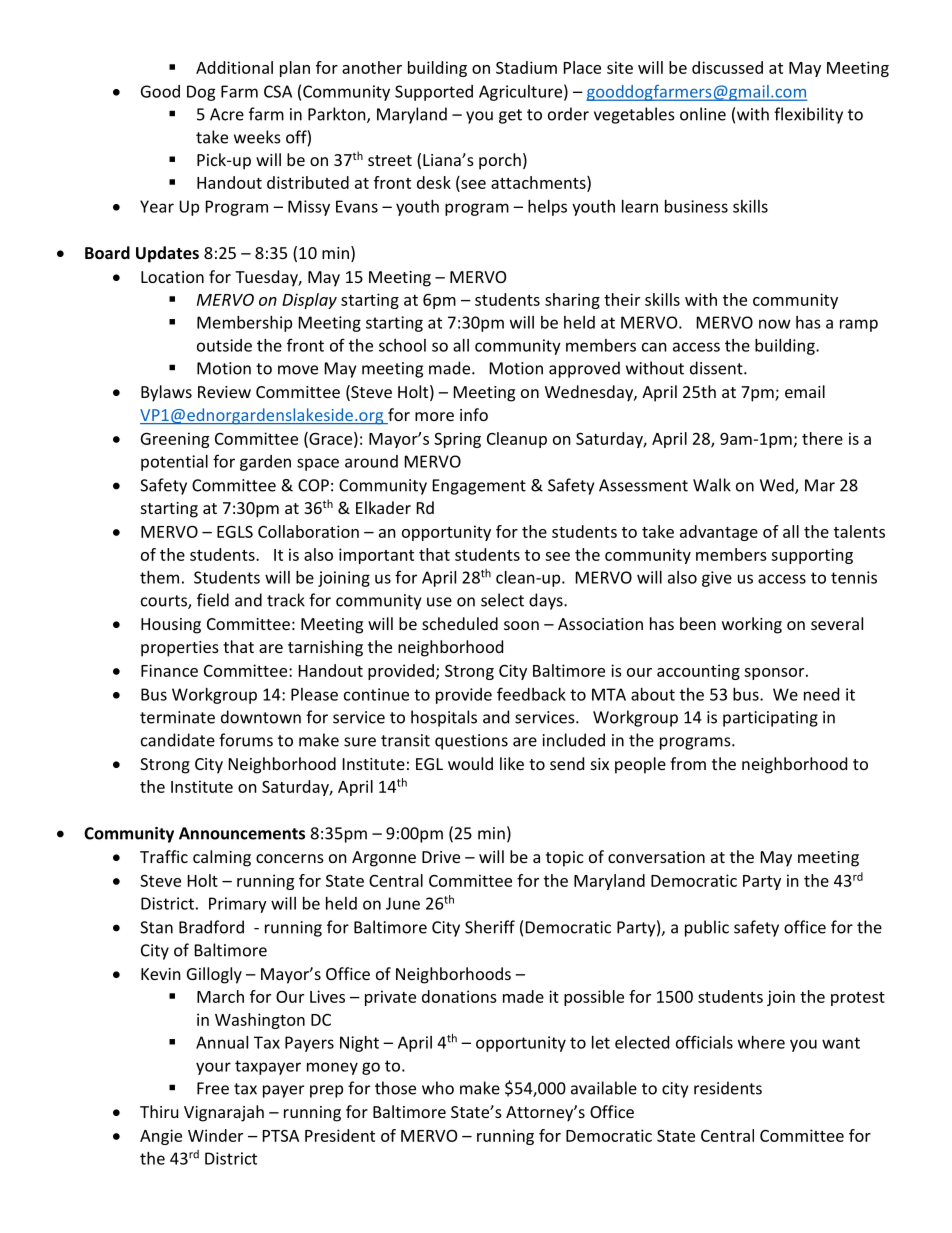 Image resolution: width=952 pixels, height=1233 pixels. Describe the element at coordinates (178, 740) in the screenshot. I see `candidate` at that location.
